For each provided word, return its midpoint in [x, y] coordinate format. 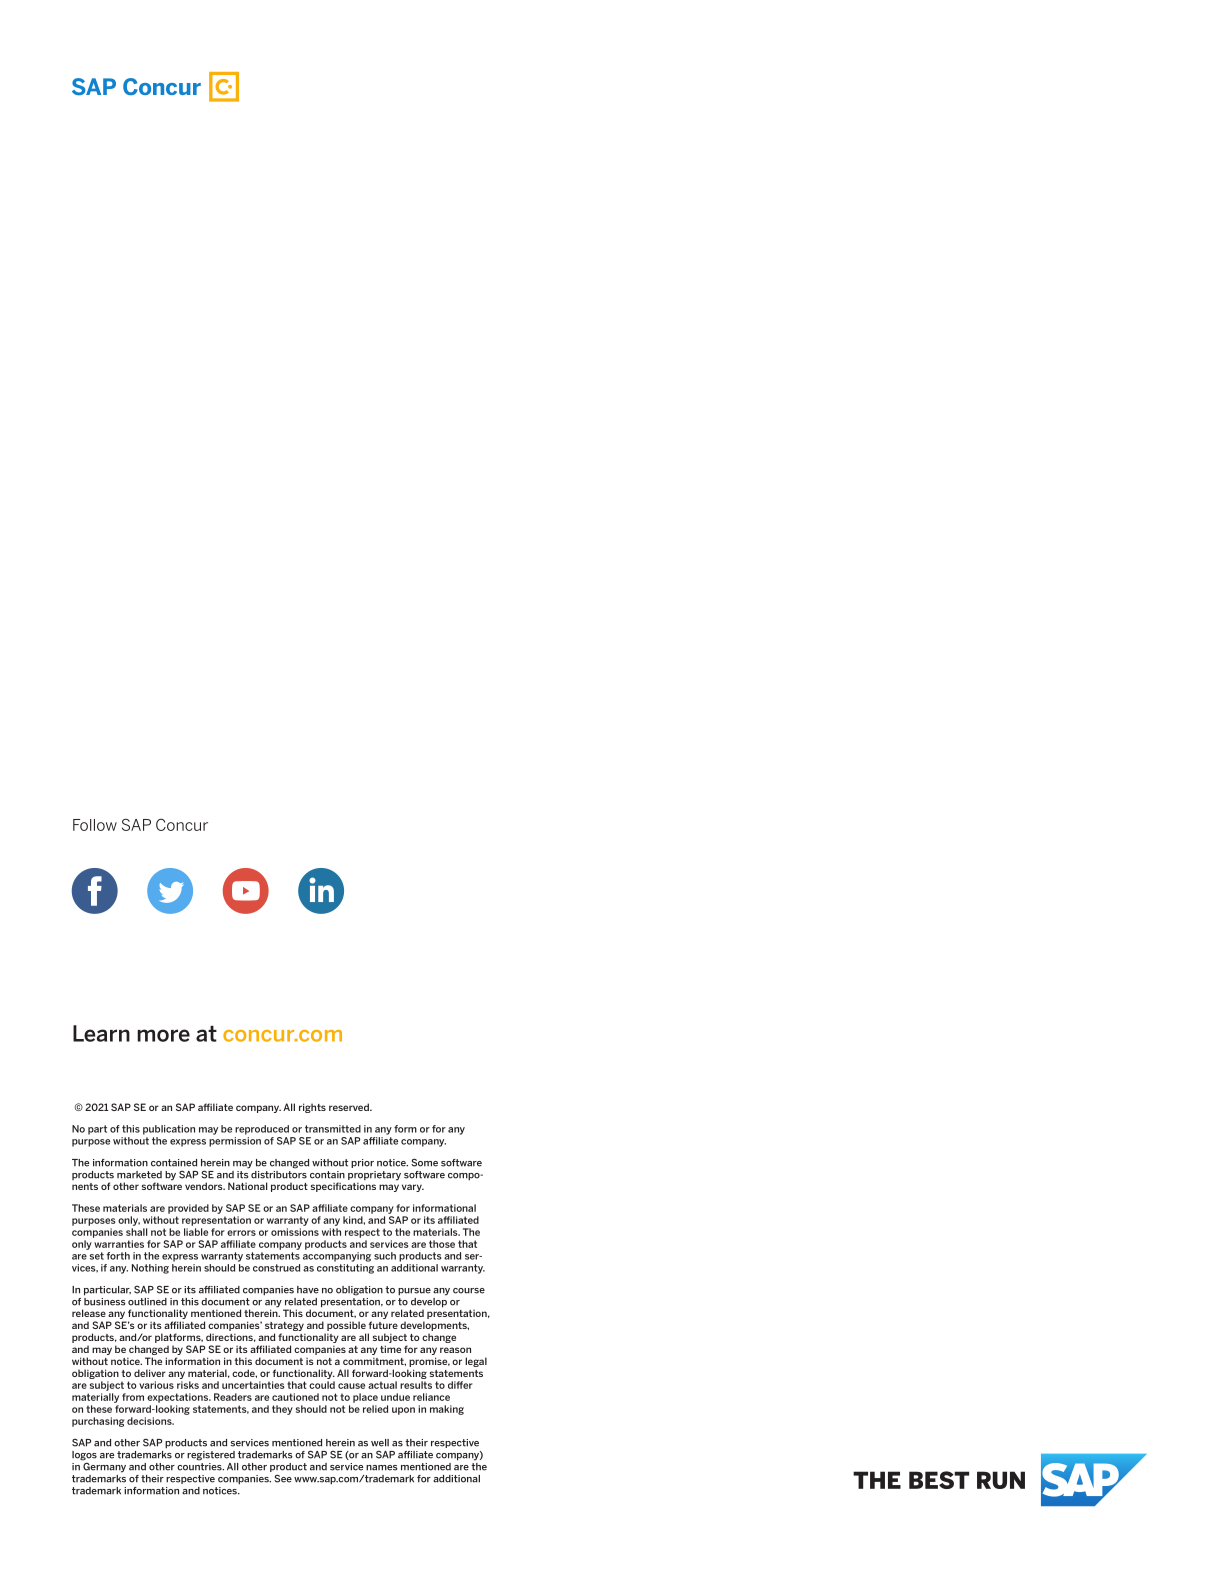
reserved [350, 1107]
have [308, 1290]
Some [424, 1162]
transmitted [333, 1129]
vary [413, 1188]
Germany [104, 1466]
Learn [101, 1033]
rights [312, 1108]
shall [137, 1232]
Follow [95, 825]
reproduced [262, 1130]
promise [429, 1362]
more [163, 1035]
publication [169, 1130]
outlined [147, 1302]
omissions [295, 1232]
